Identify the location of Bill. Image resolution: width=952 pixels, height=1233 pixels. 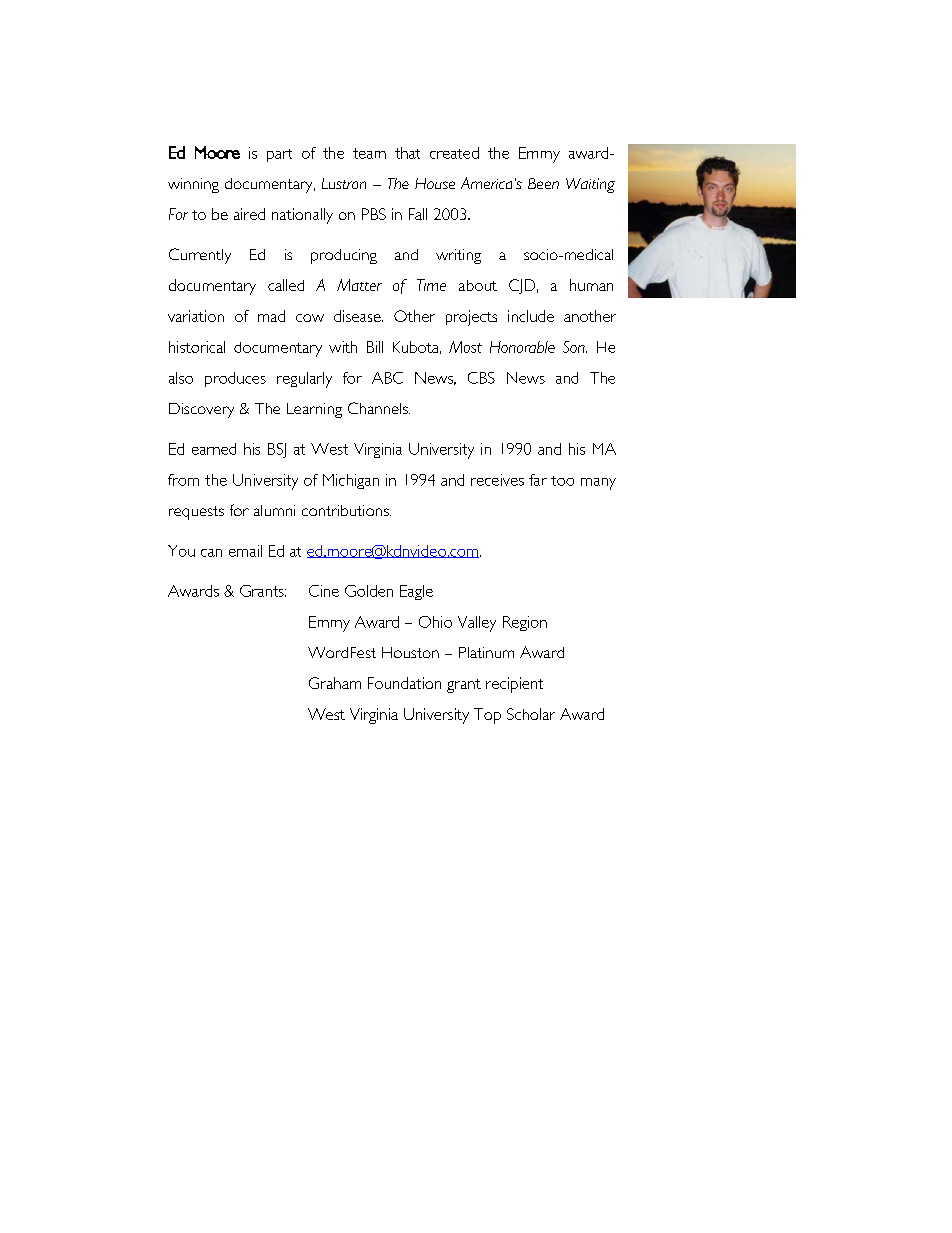
(375, 347).
